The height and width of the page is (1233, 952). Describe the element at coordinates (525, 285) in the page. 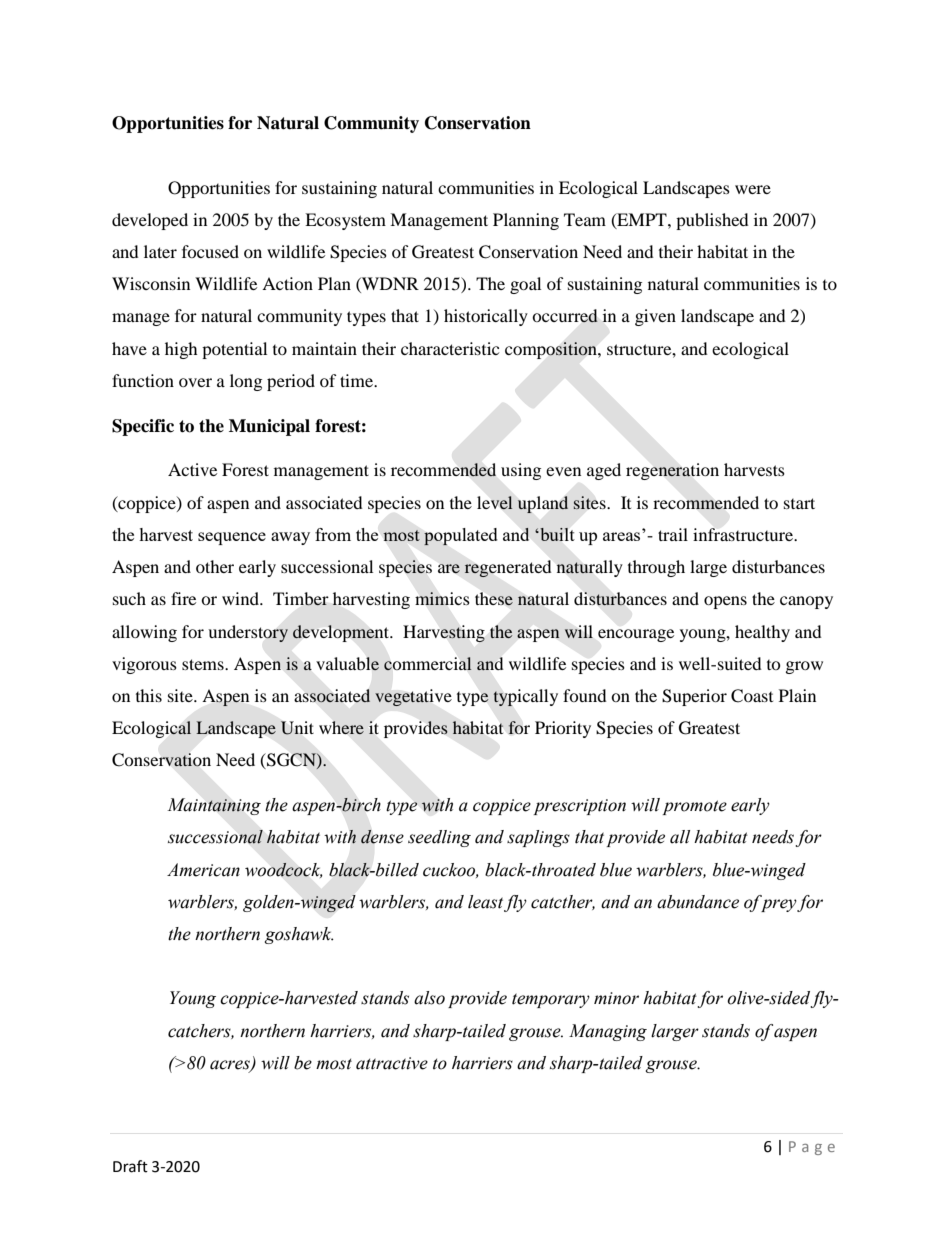

I see `goal` at that location.
